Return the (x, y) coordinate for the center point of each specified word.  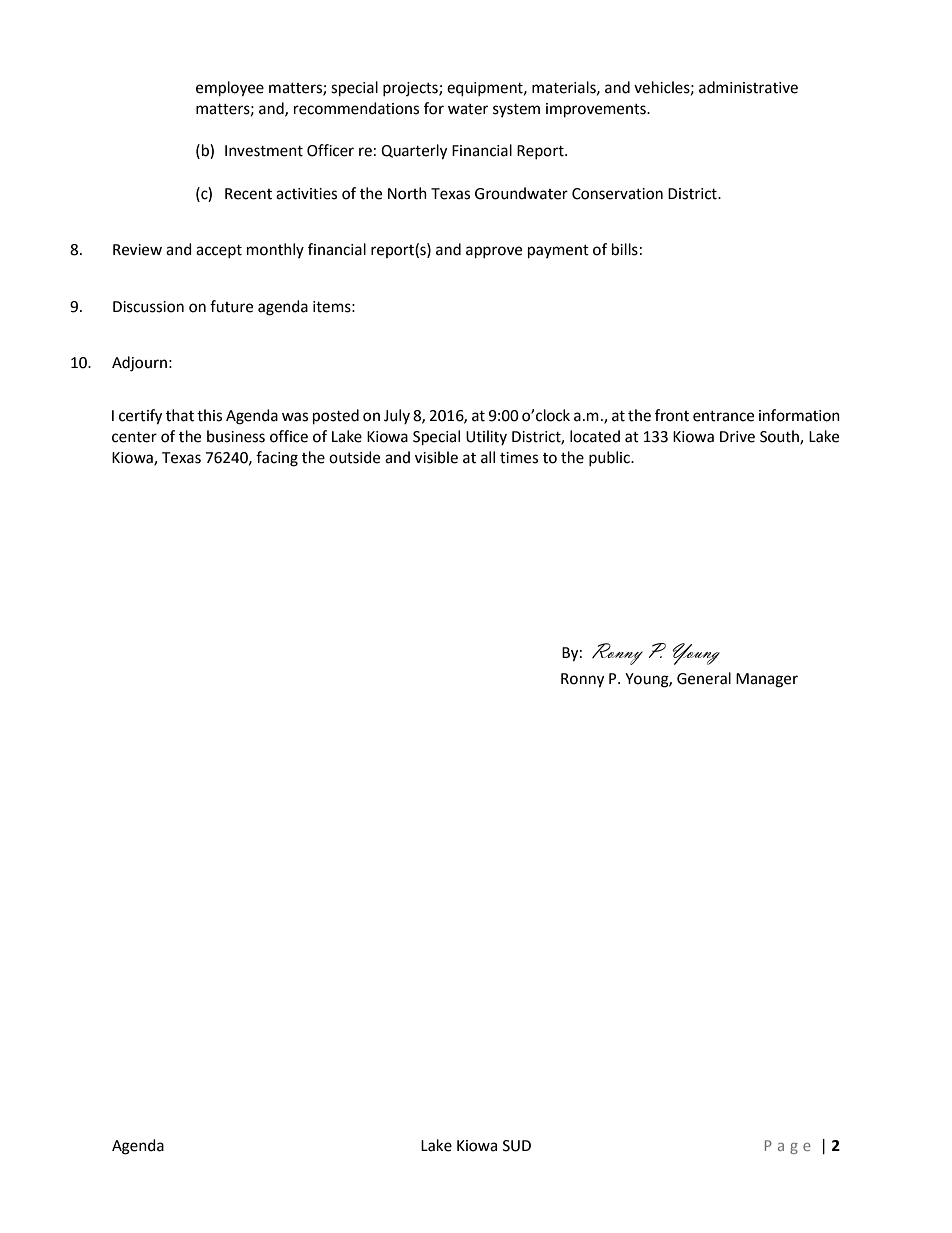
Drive (737, 437)
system (516, 110)
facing (277, 459)
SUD (517, 1146)
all (488, 457)
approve (494, 252)
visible (436, 457)
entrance (723, 416)
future (231, 306)
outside (354, 457)
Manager (767, 680)
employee (230, 89)
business (236, 436)
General (704, 678)
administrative (748, 87)
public (610, 459)
